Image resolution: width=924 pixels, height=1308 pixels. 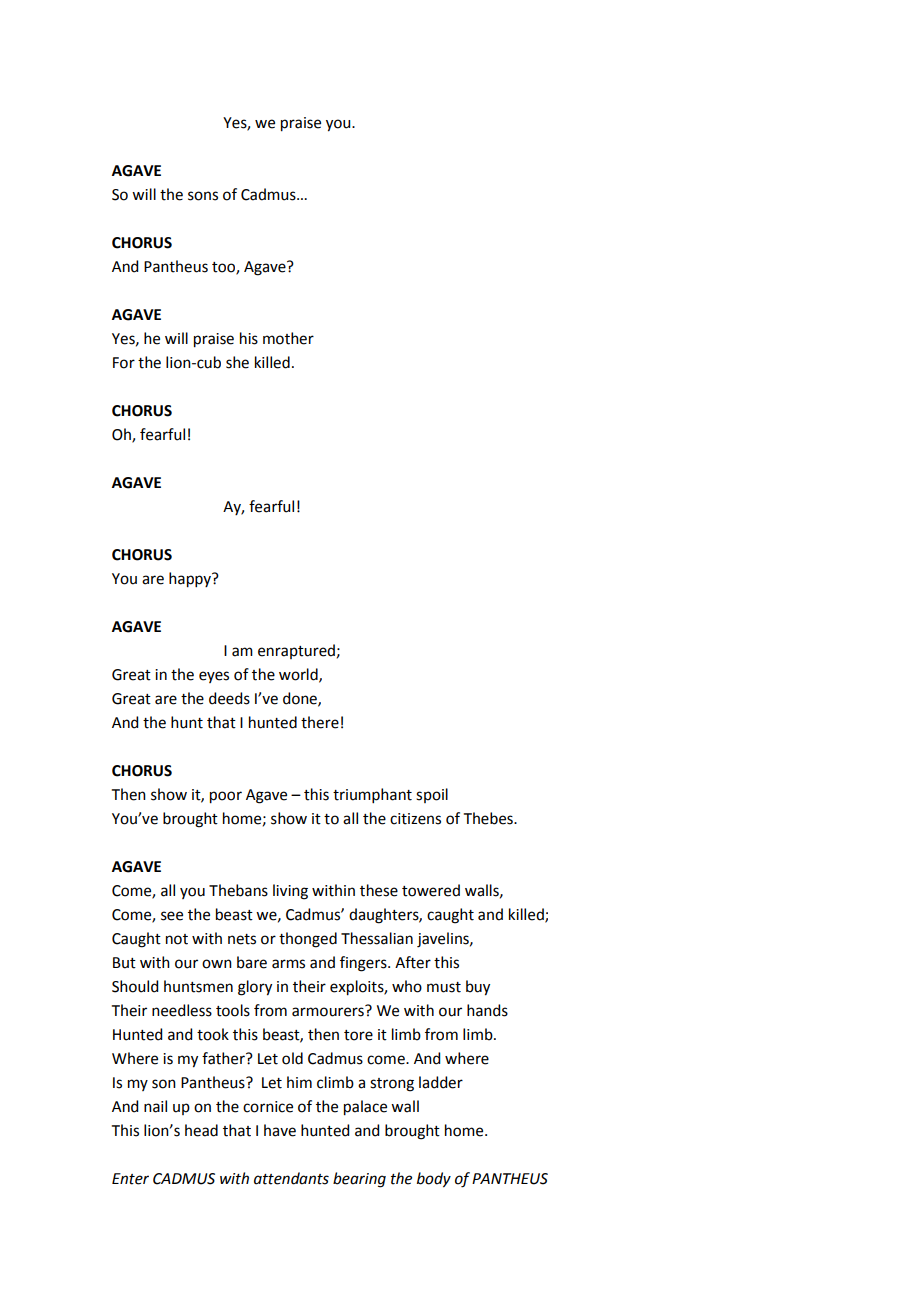 What do you see at coordinates (214, 677) in the document?
I see `eyes` at bounding box center [214, 677].
